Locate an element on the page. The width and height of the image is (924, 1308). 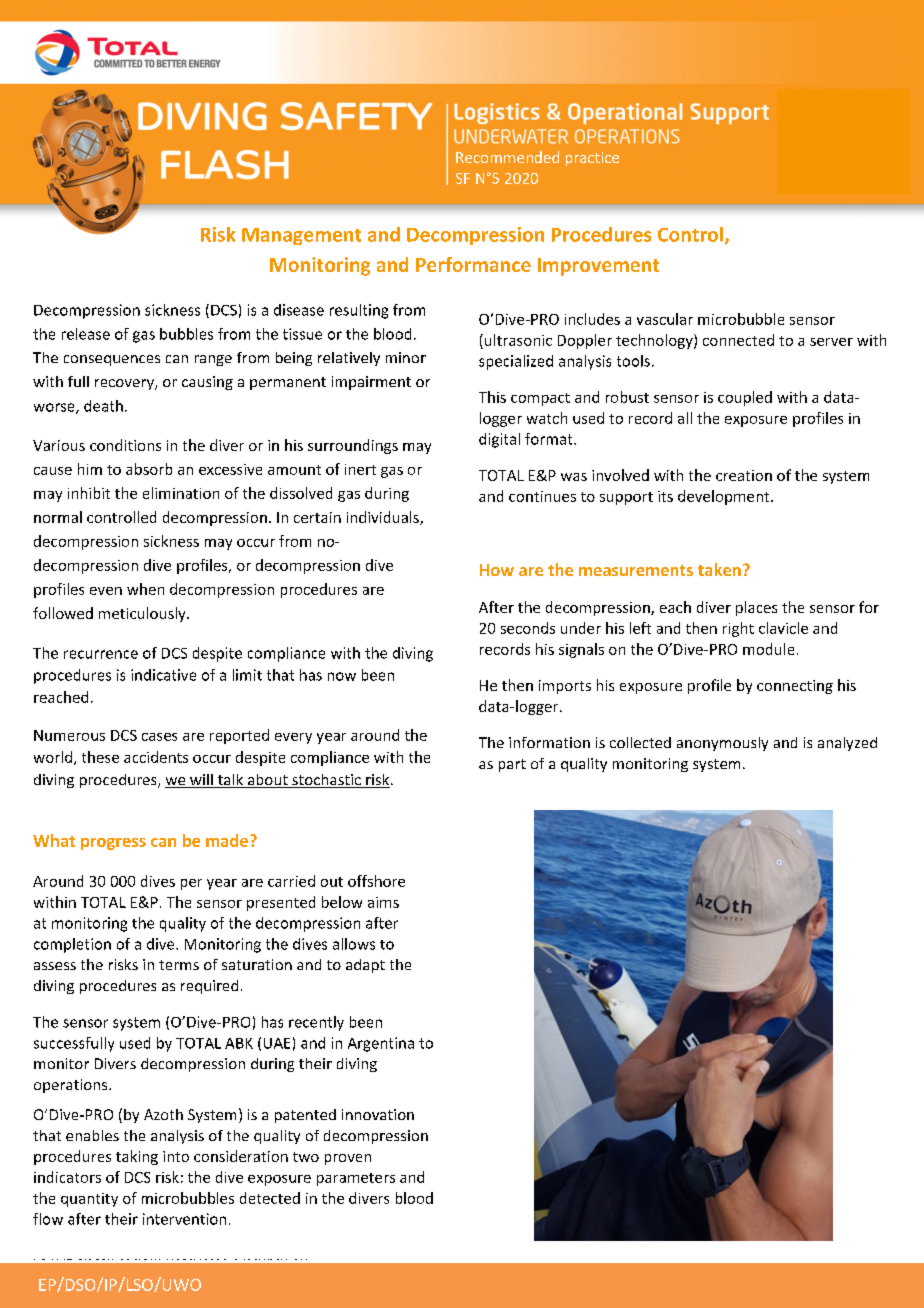
indicative is located at coordinates (163, 675).
